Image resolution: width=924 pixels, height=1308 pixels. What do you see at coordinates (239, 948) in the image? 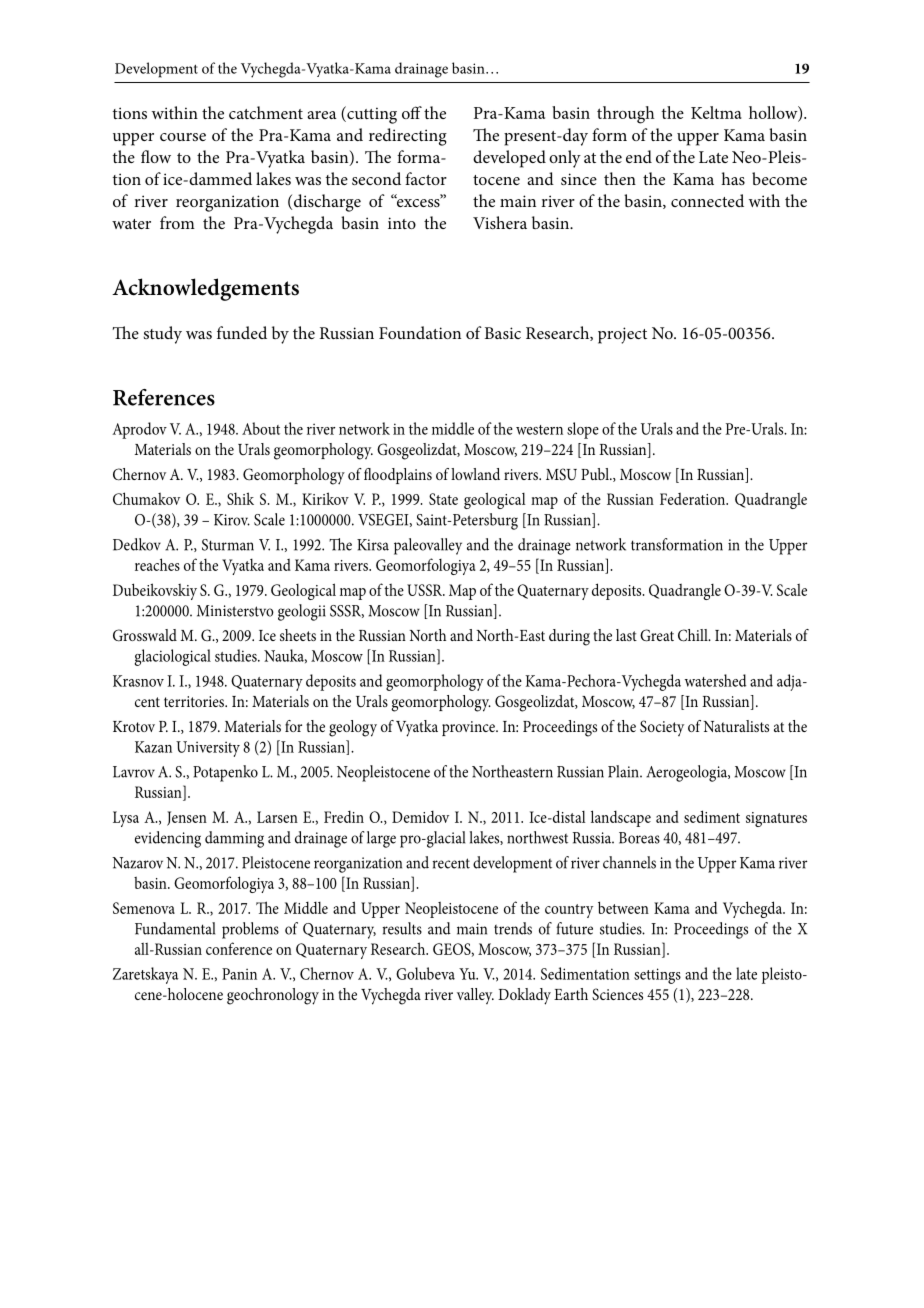
I see `conference` at bounding box center [239, 948].
